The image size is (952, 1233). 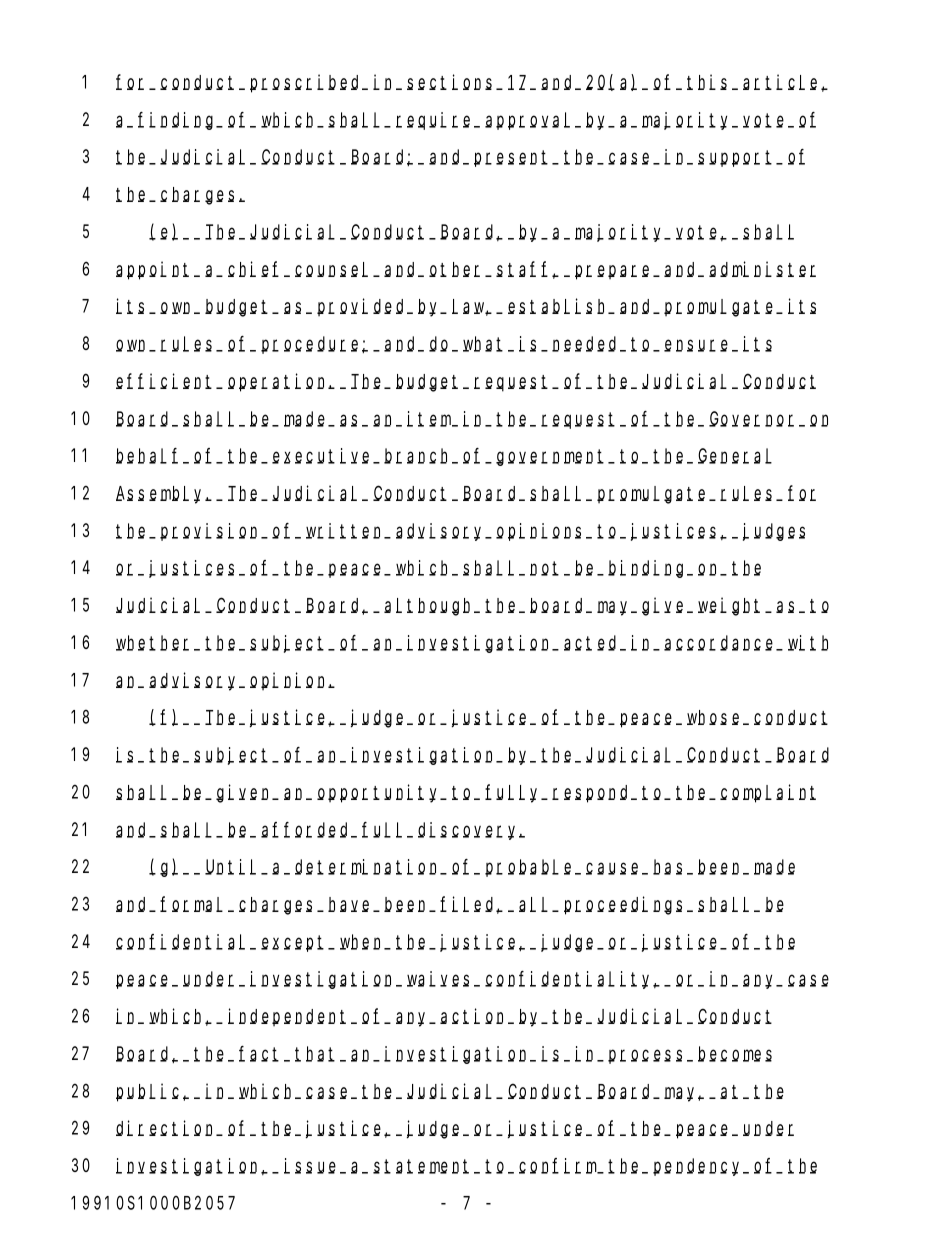 I want to click on whether, so click(x=156, y=643).
